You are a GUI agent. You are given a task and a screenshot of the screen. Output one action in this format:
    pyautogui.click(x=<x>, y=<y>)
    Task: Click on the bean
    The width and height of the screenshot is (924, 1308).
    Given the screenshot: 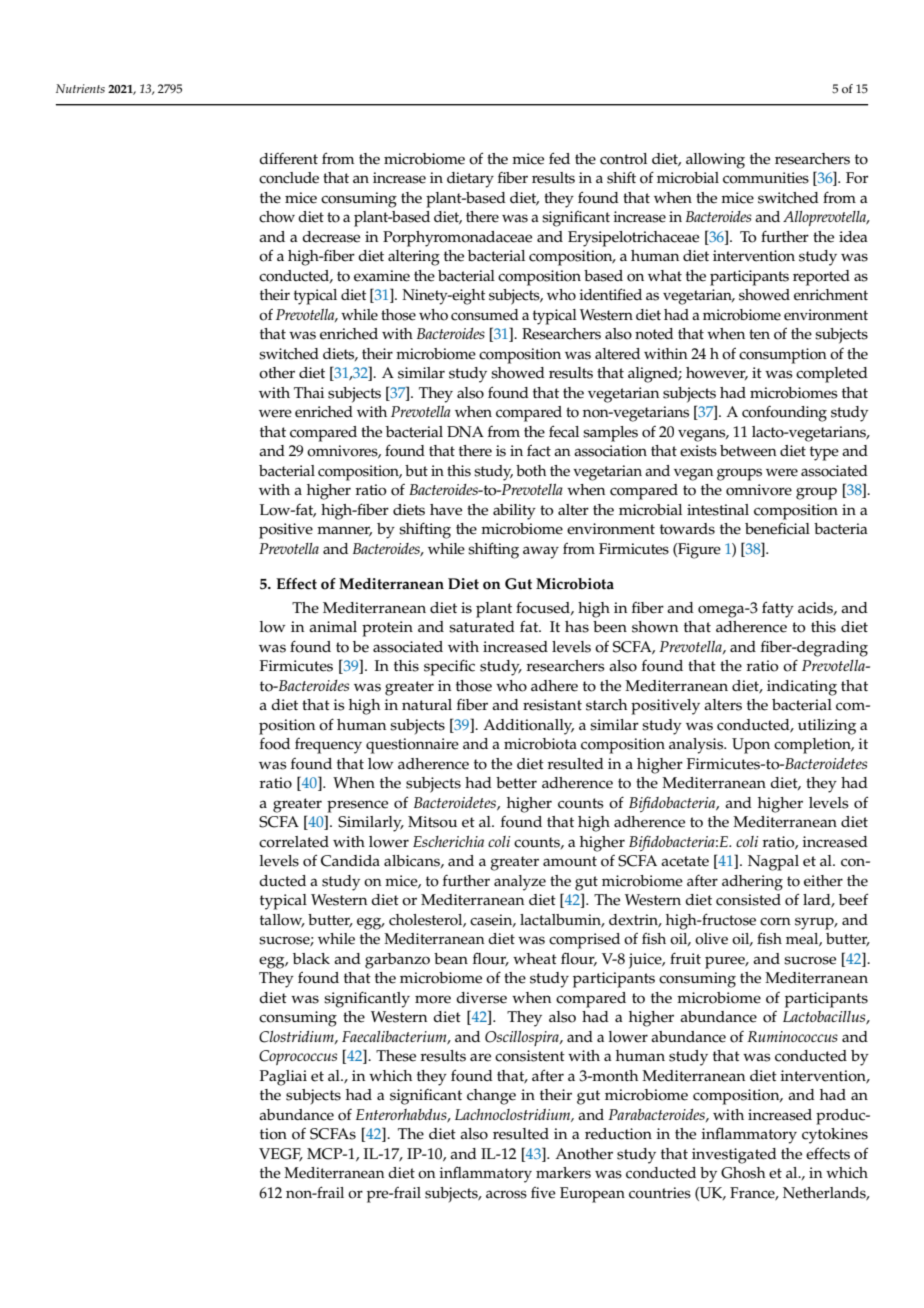 What is the action you would take?
    pyautogui.click(x=451, y=959)
